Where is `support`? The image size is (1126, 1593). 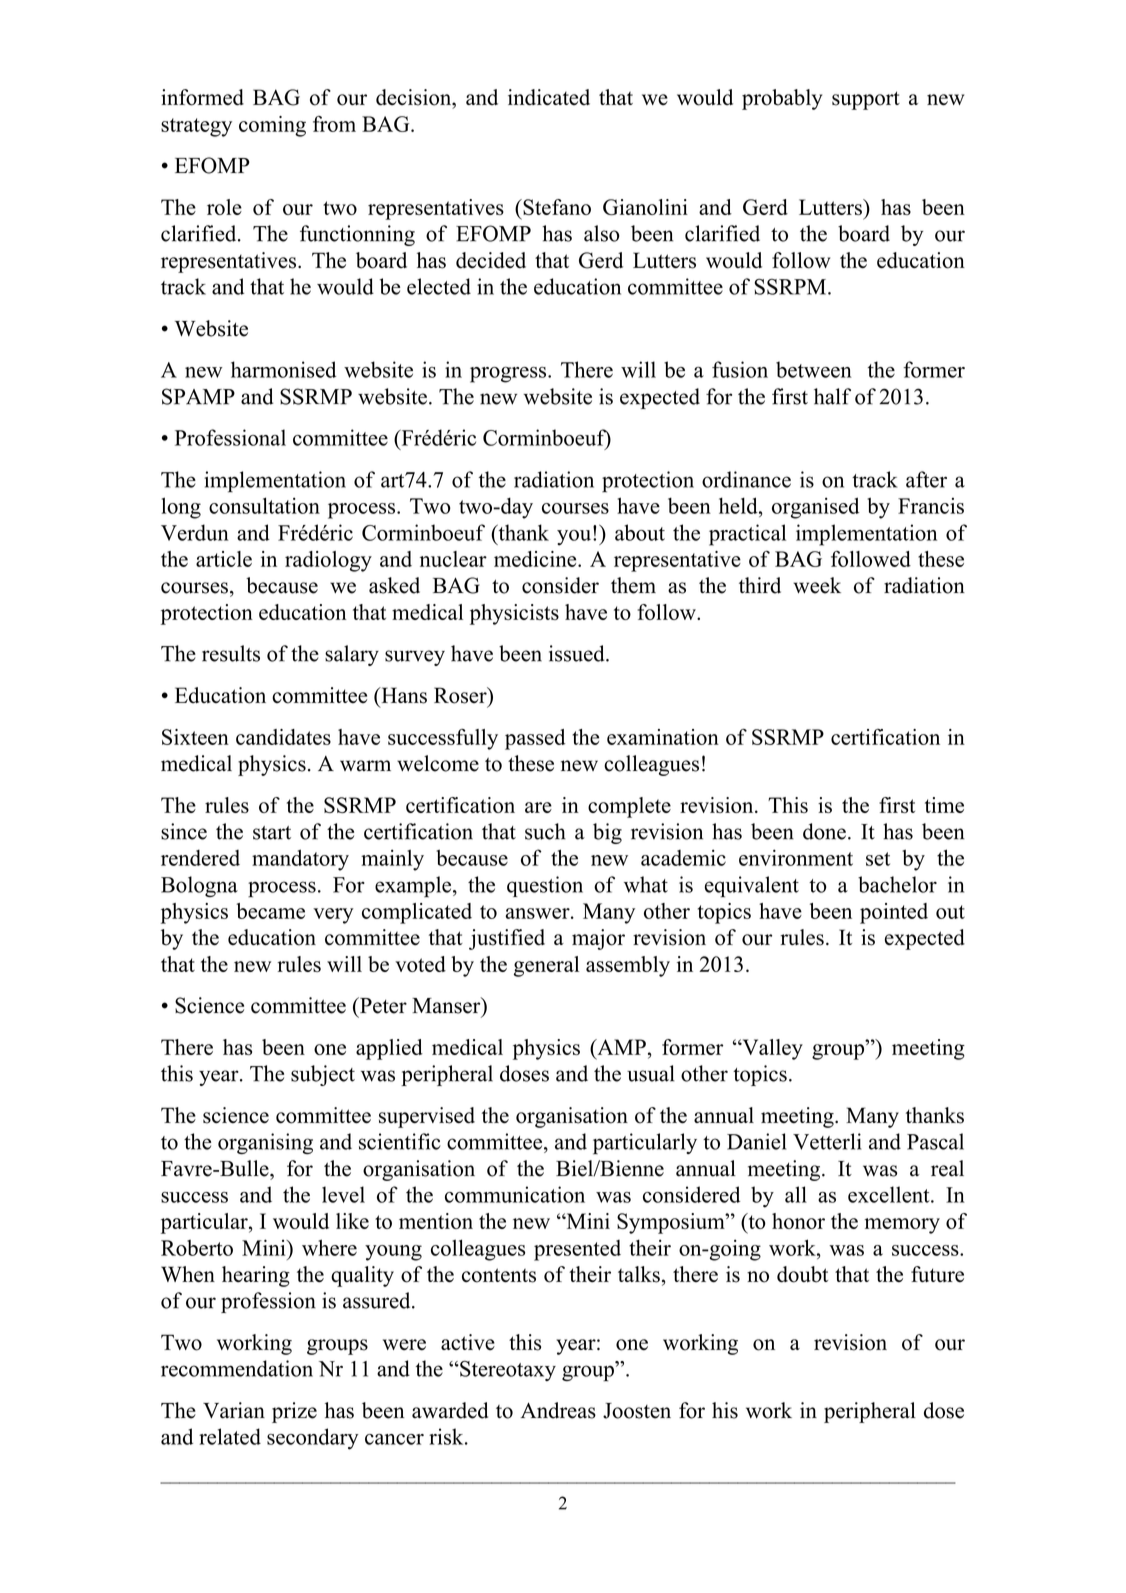
support is located at coordinates (866, 100).
